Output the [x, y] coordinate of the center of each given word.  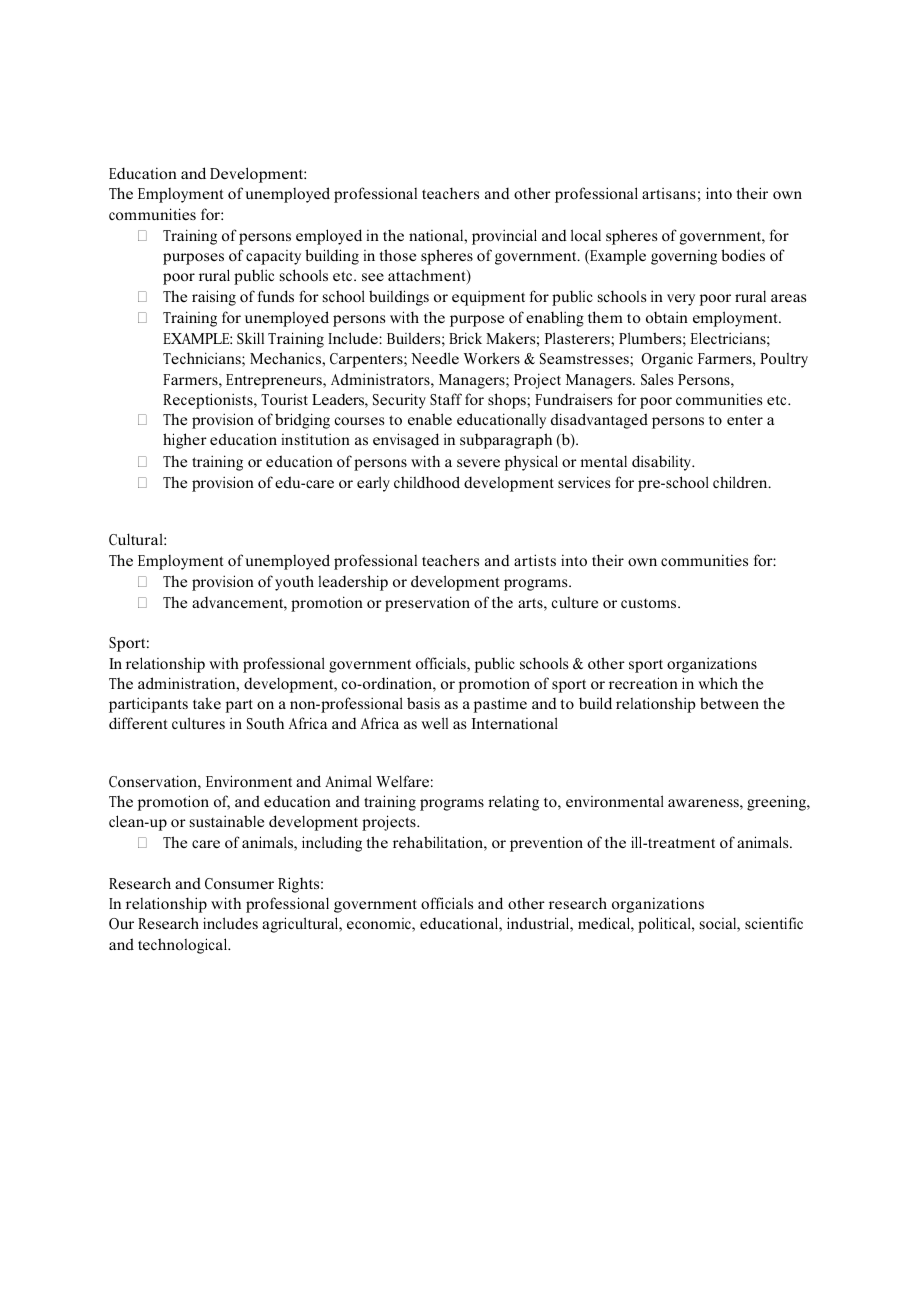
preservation [427, 604]
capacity [273, 257]
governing [684, 257]
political [665, 925]
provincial [504, 237]
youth [294, 583]
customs [650, 603]
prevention [546, 844]
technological [183, 946]
